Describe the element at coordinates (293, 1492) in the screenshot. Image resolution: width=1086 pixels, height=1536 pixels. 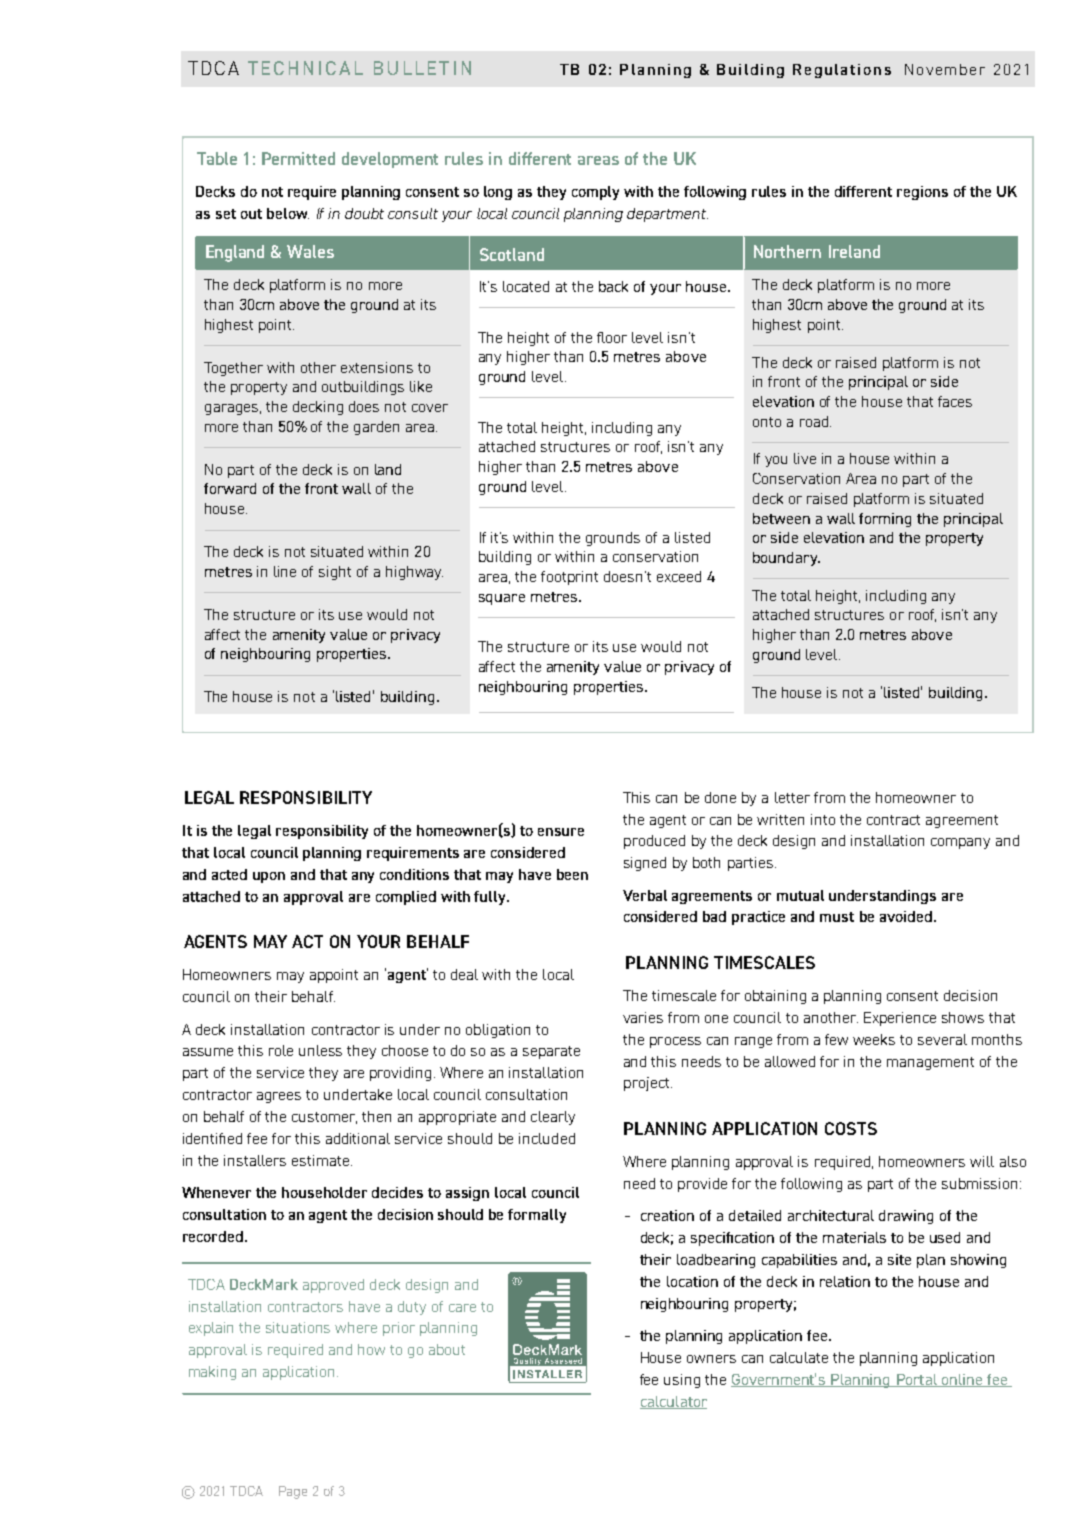
I see `Page` at that location.
